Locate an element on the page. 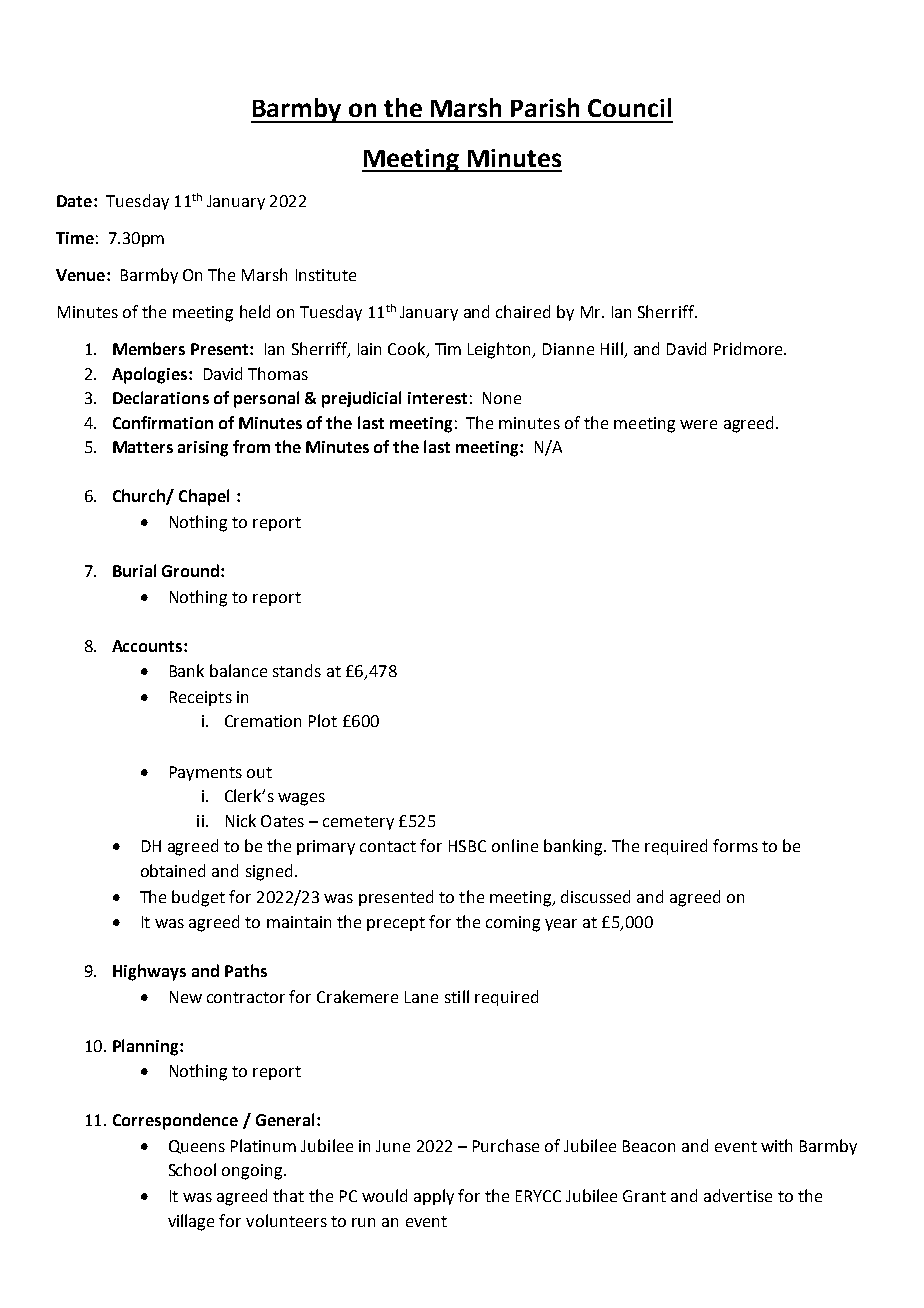 The height and width of the document is (1308, 924). Parish is located at coordinates (545, 107).
